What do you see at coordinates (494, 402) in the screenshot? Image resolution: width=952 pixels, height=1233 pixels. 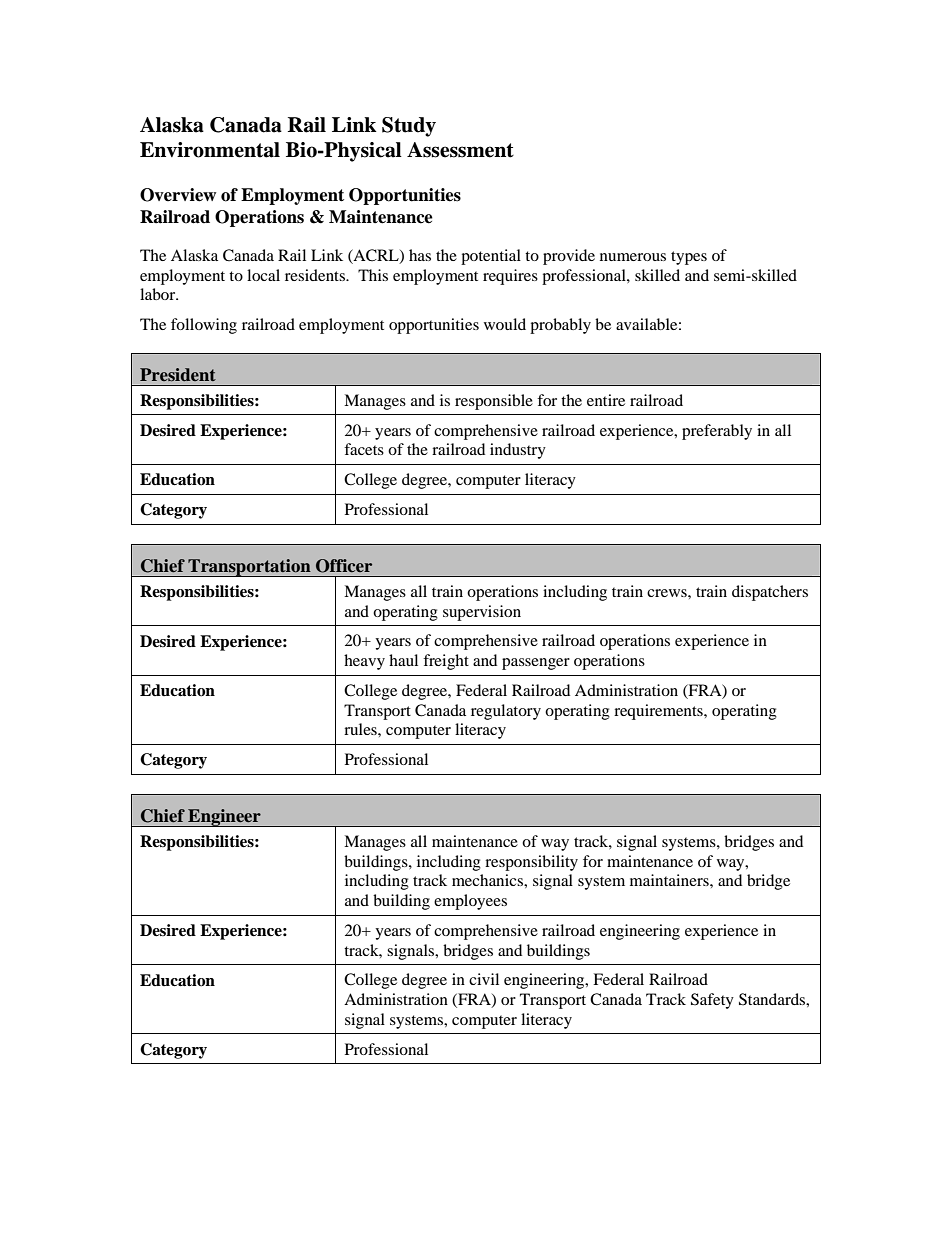 I see `responsible` at bounding box center [494, 402].
